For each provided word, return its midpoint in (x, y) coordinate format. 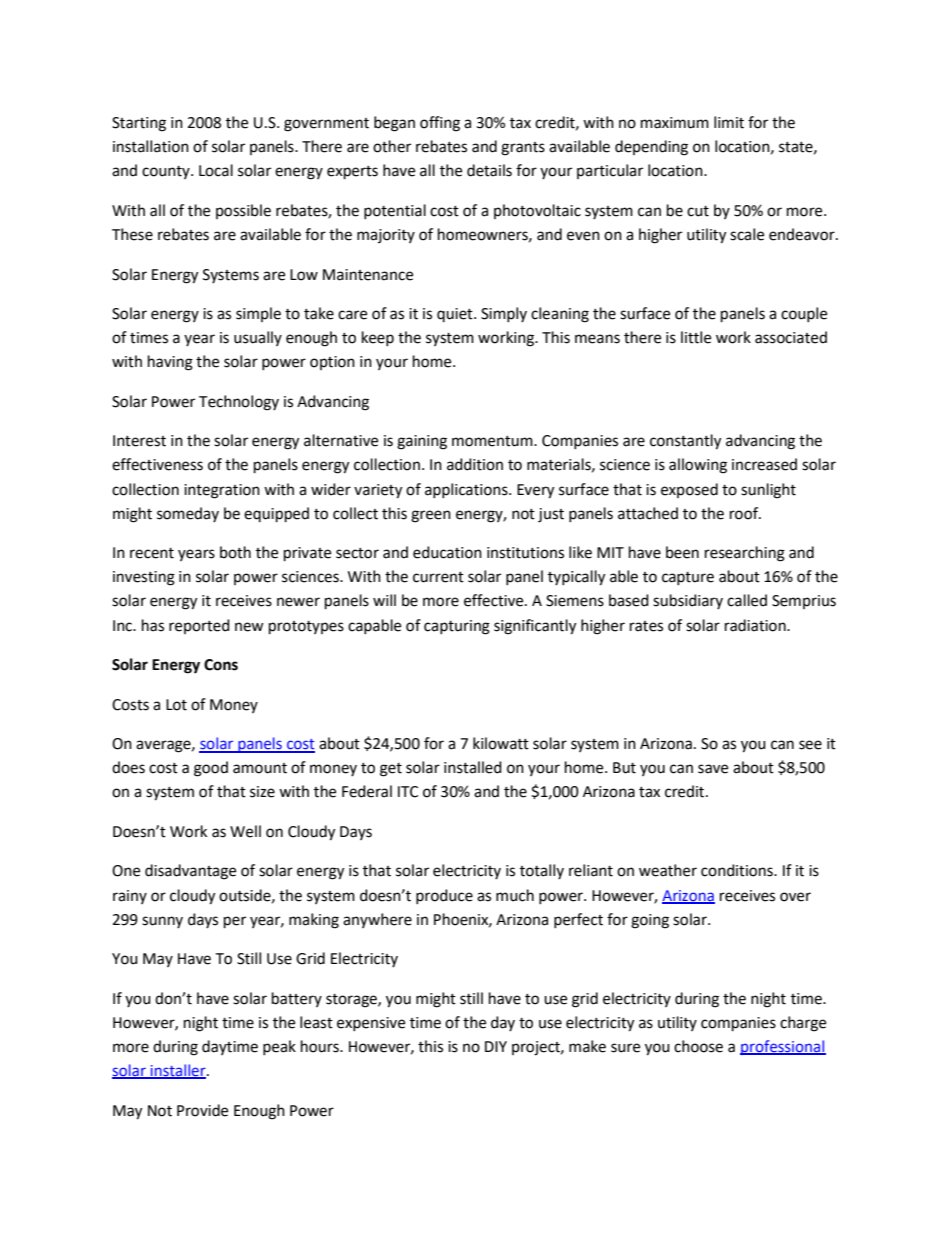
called (747, 600)
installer (178, 1071)
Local (216, 170)
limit (729, 122)
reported (199, 626)
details (489, 170)
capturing (457, 627)
